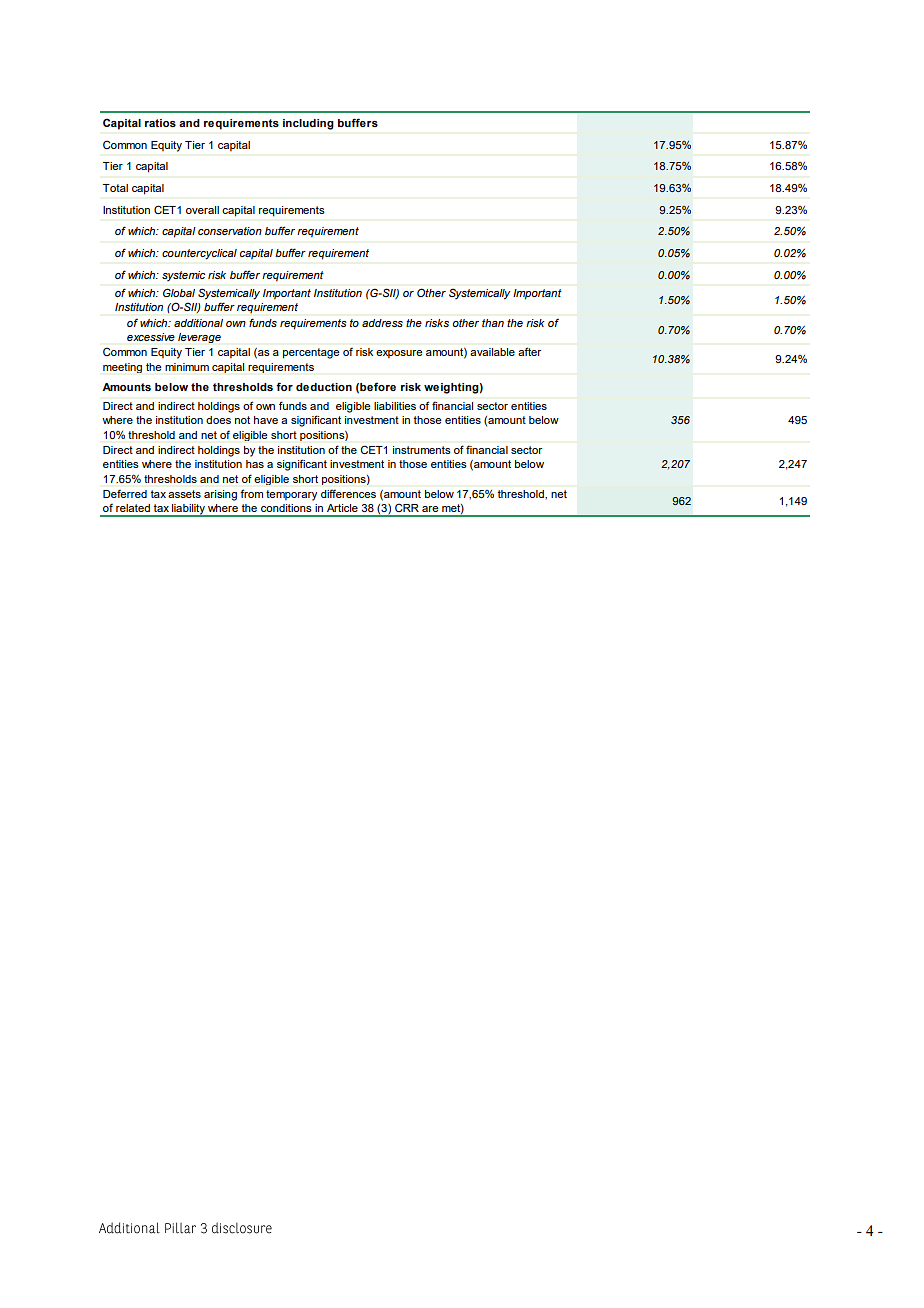 Image resolution: width=924 pixels, height=1308 pixels. Describe the element at coordinates (492, 352) in the screenshot. I see `available` at that location.
